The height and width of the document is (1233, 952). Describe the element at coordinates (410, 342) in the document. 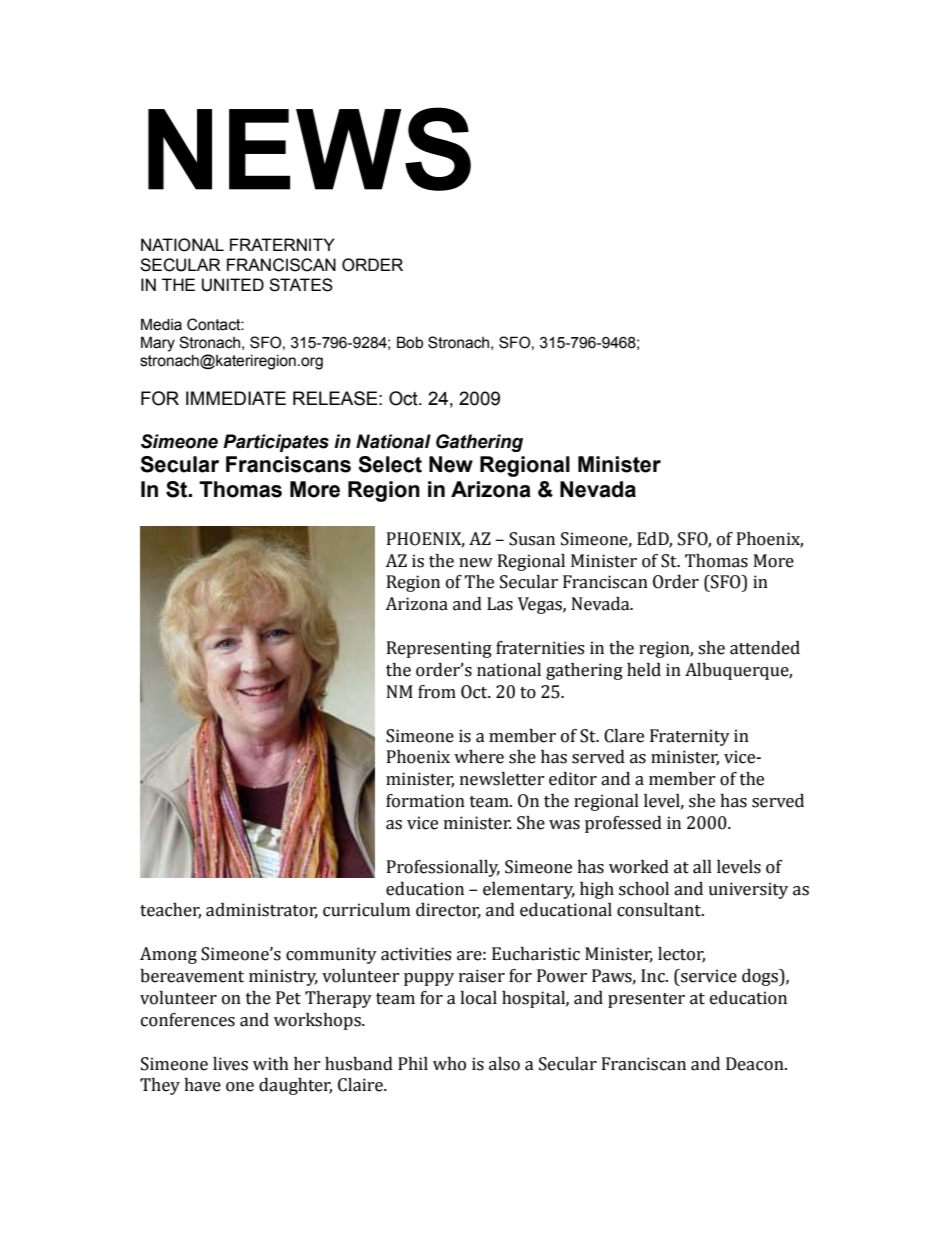

I see `Bob` at that location.
